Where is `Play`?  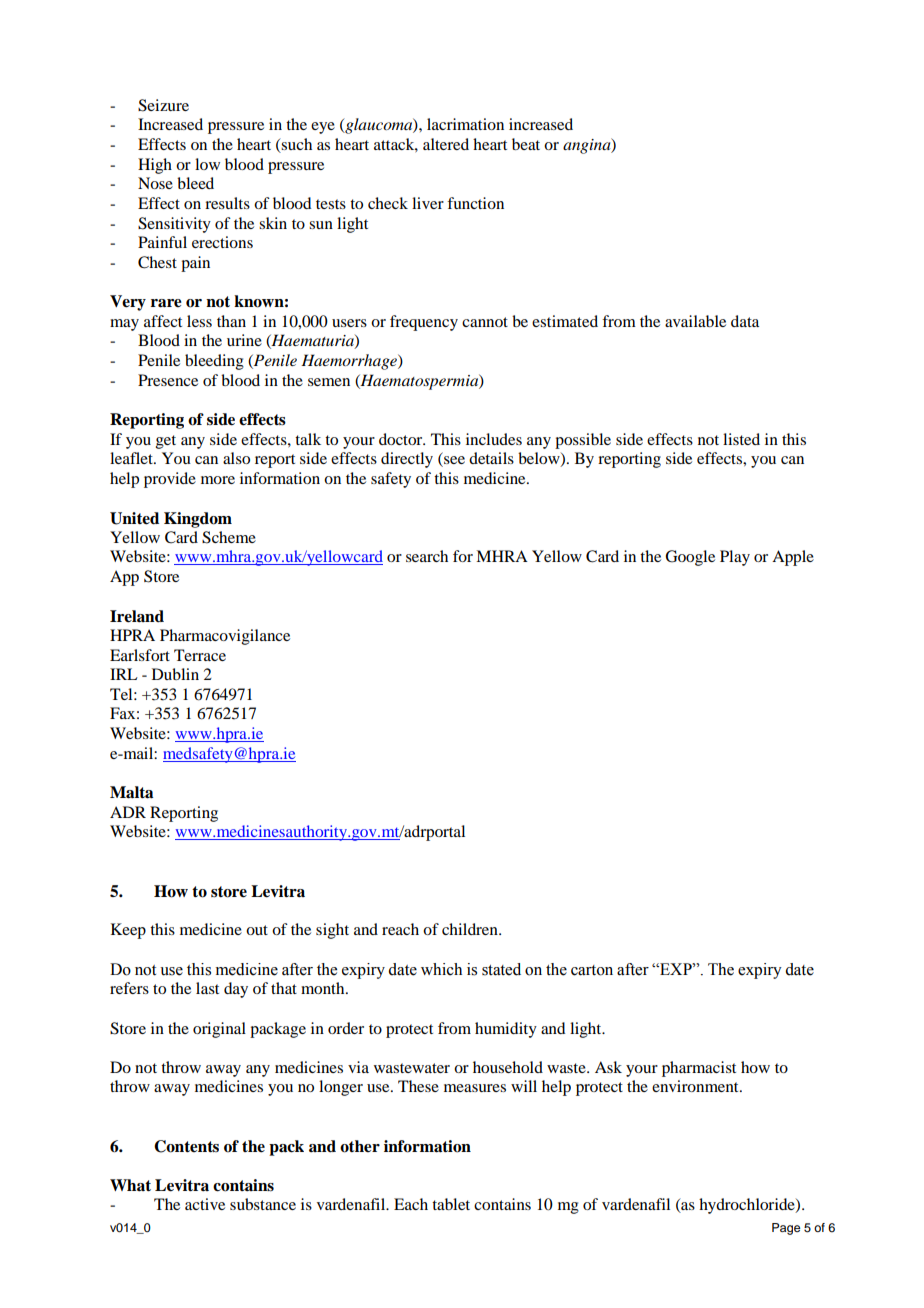
Play is located at coordinates (735, 558).
